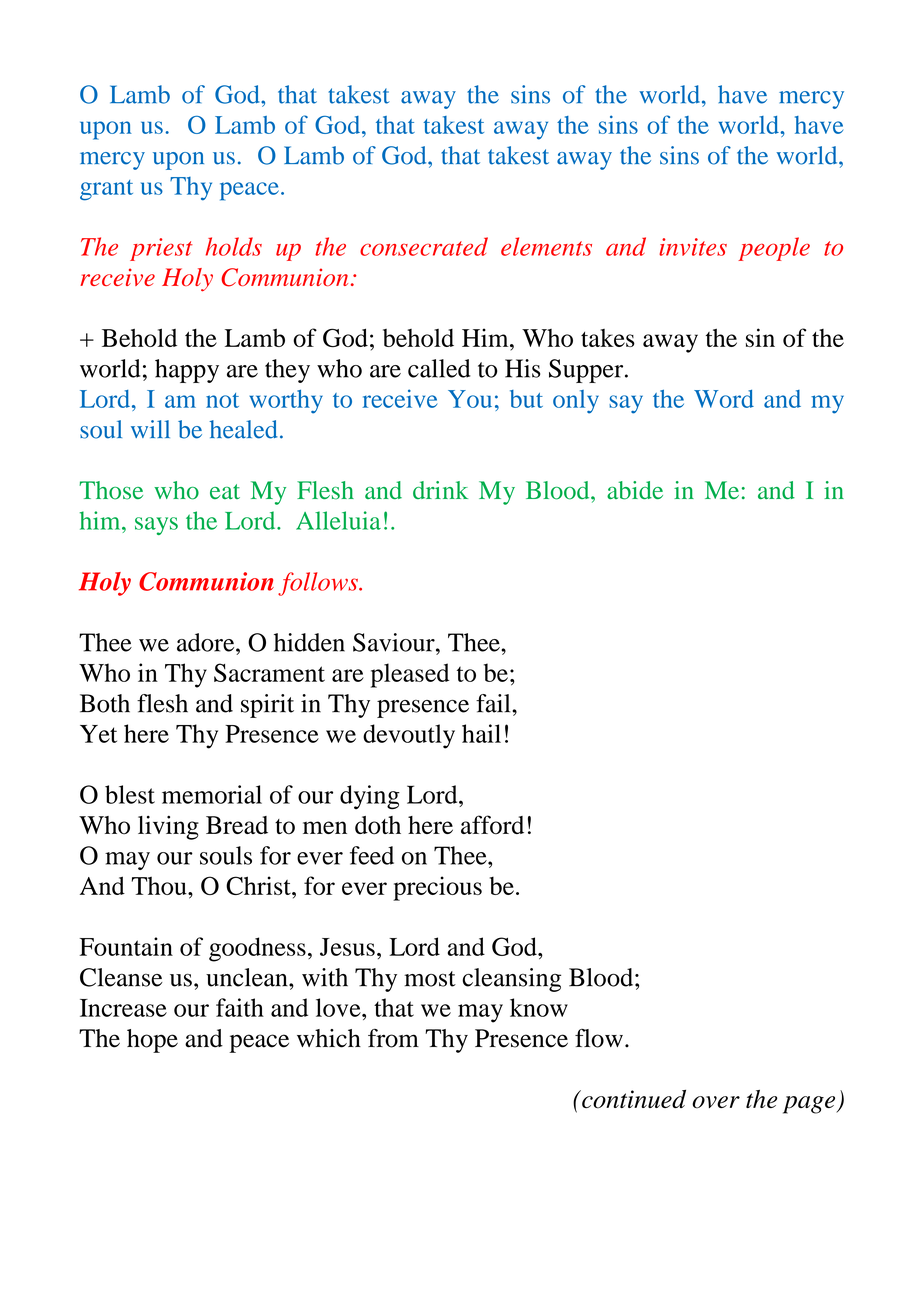 This image has height=1313, width=924. What do you see at coordinates (635, 490) in the image?
I see `abide` at bounding box center [635, 490].
